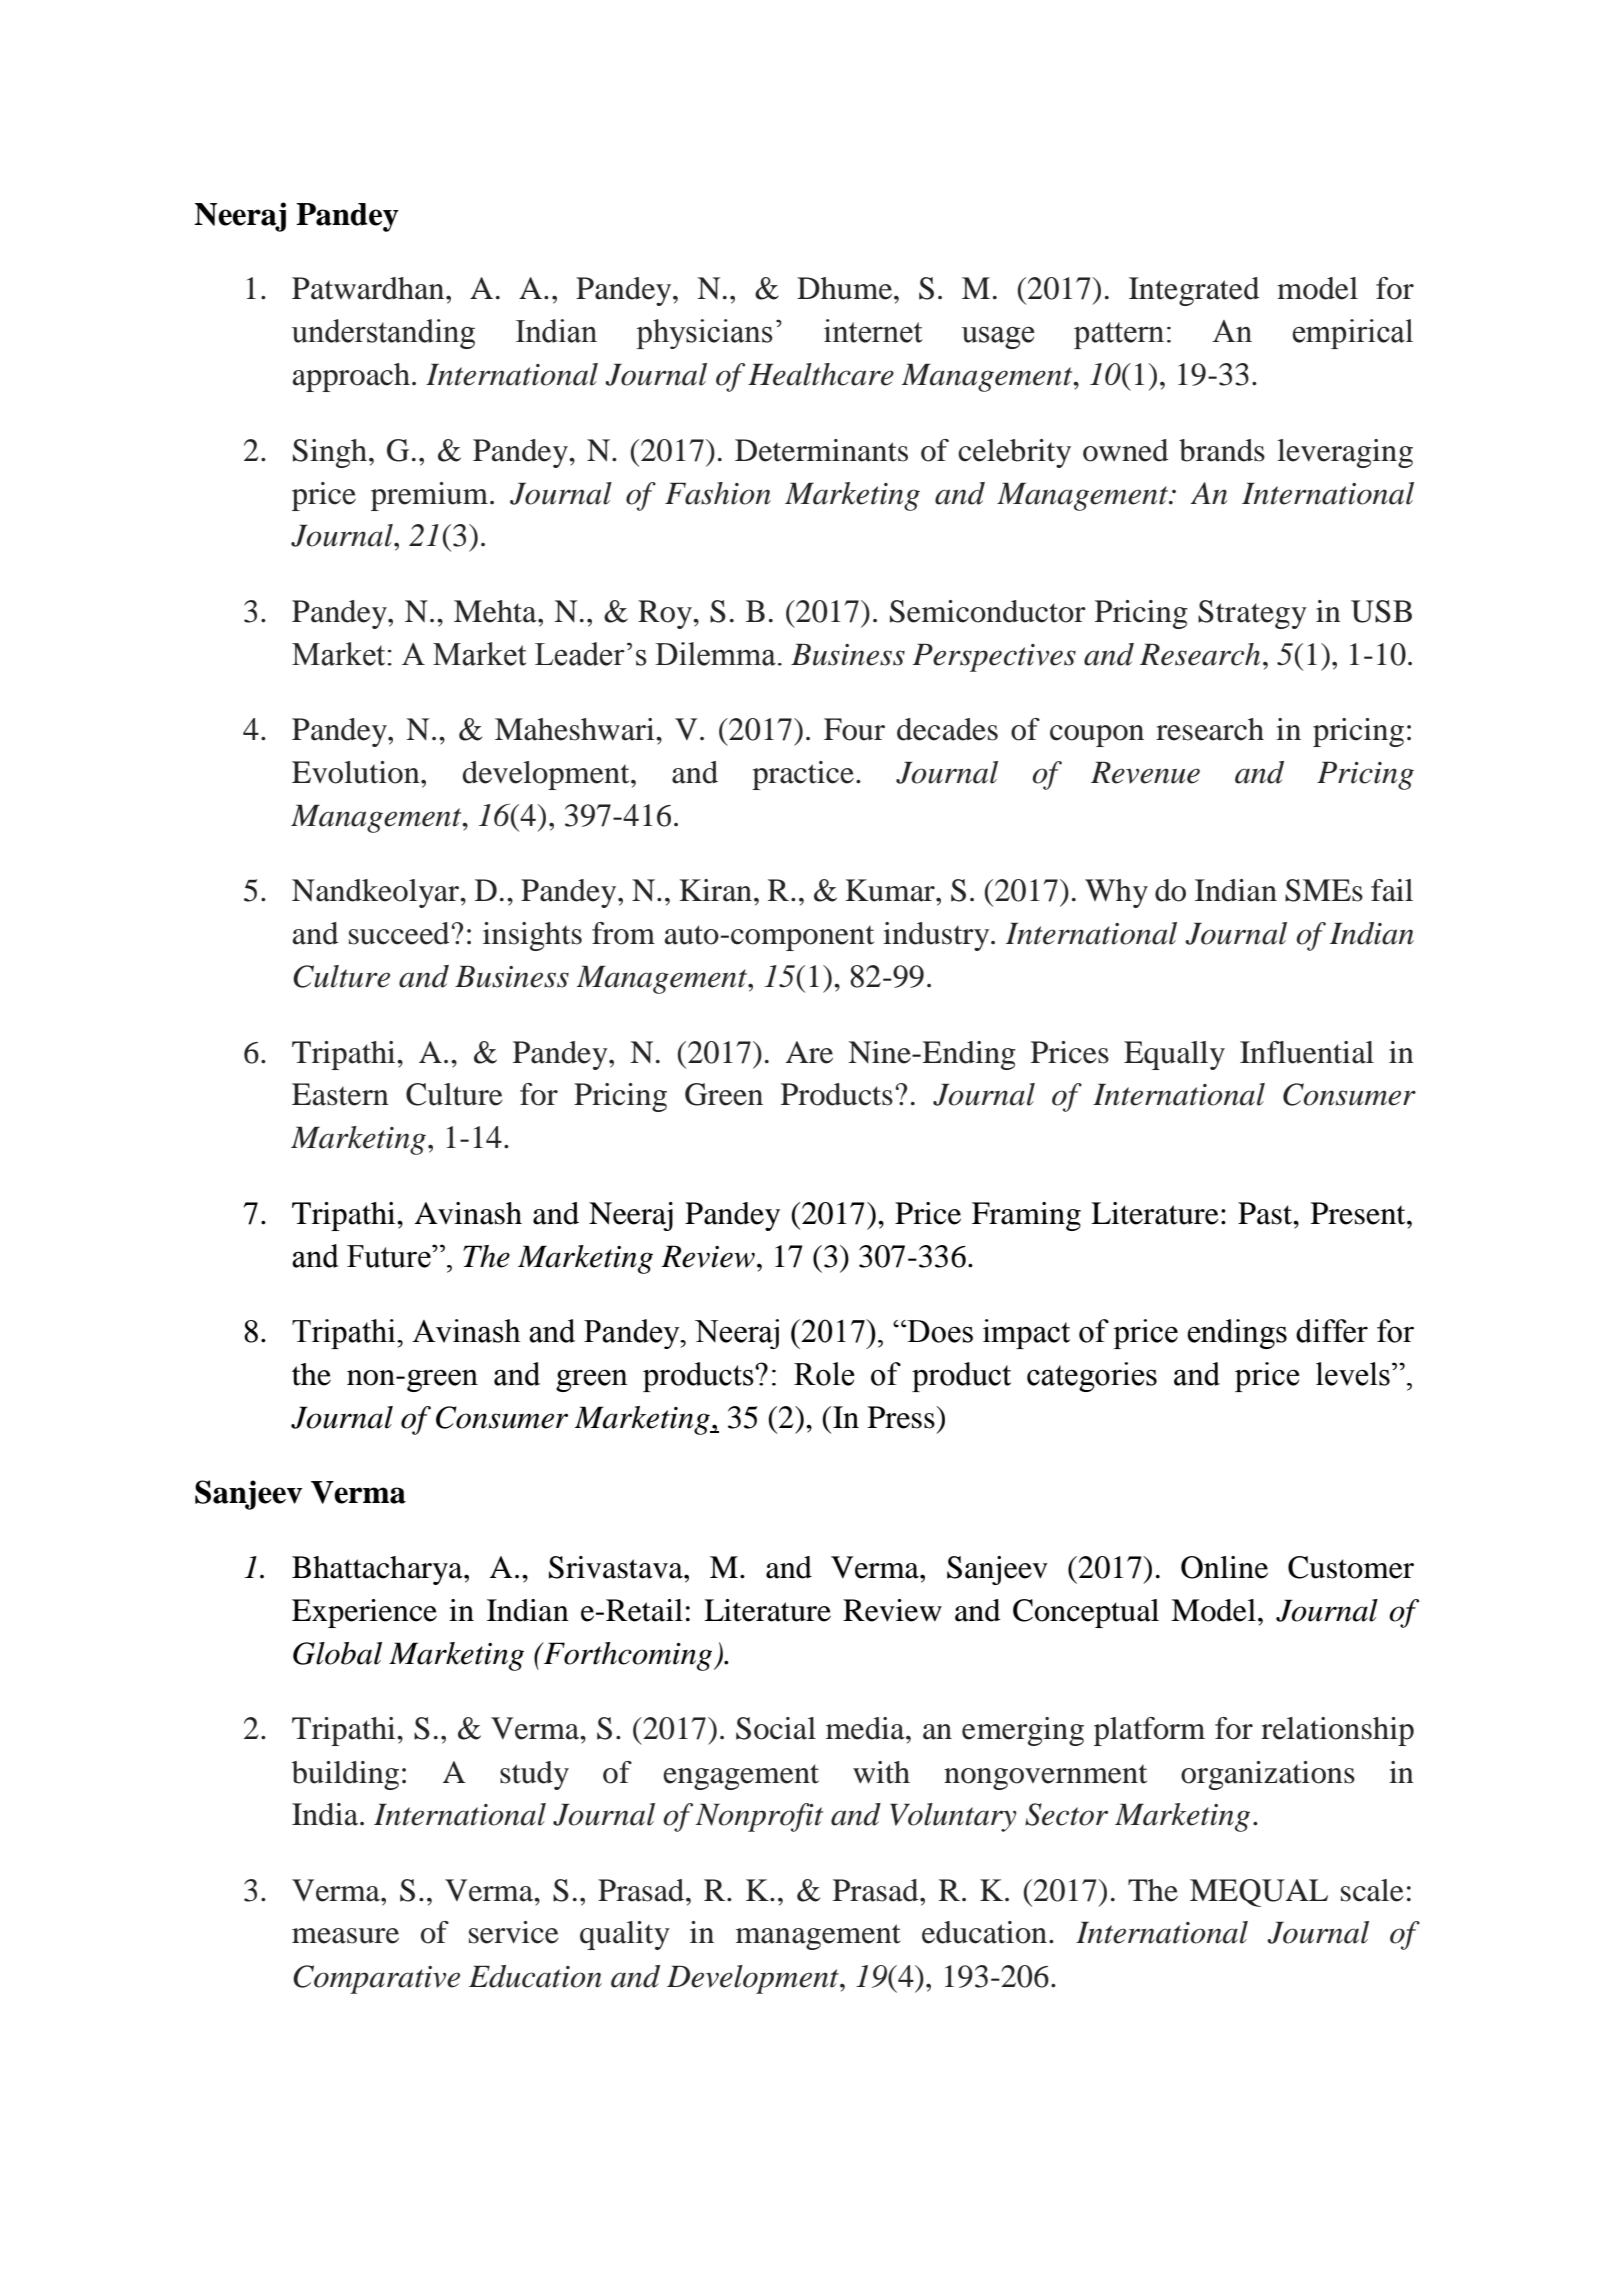 The height and width of the document is (2276, 1609). Describe the element at coordinates (399, 933) in the document. I see `succeed` at that location.
